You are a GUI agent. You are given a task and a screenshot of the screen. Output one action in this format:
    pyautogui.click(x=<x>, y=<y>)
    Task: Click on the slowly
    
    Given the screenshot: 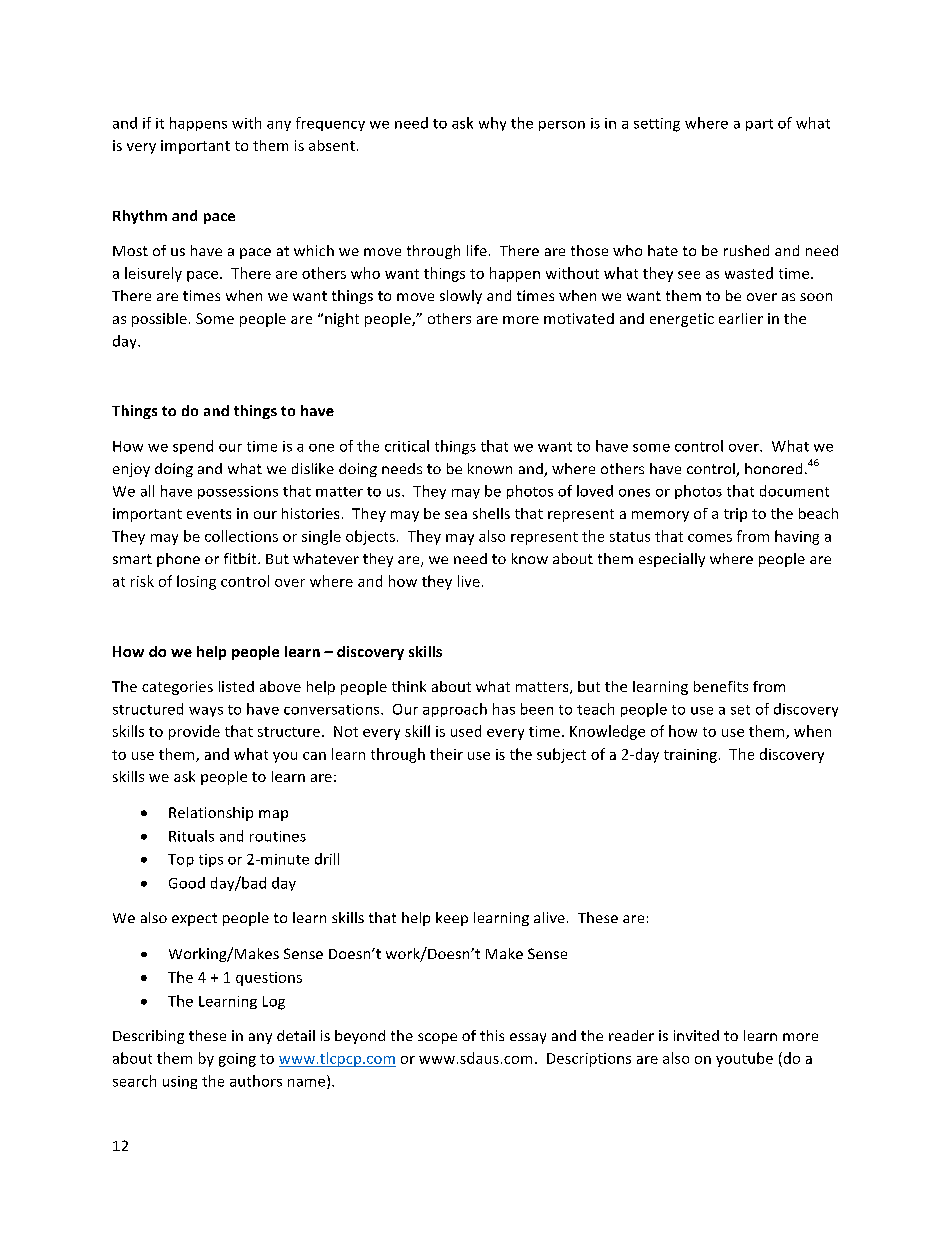 What is the action you would take?
    pyautogui.click(x=461, y=297)
